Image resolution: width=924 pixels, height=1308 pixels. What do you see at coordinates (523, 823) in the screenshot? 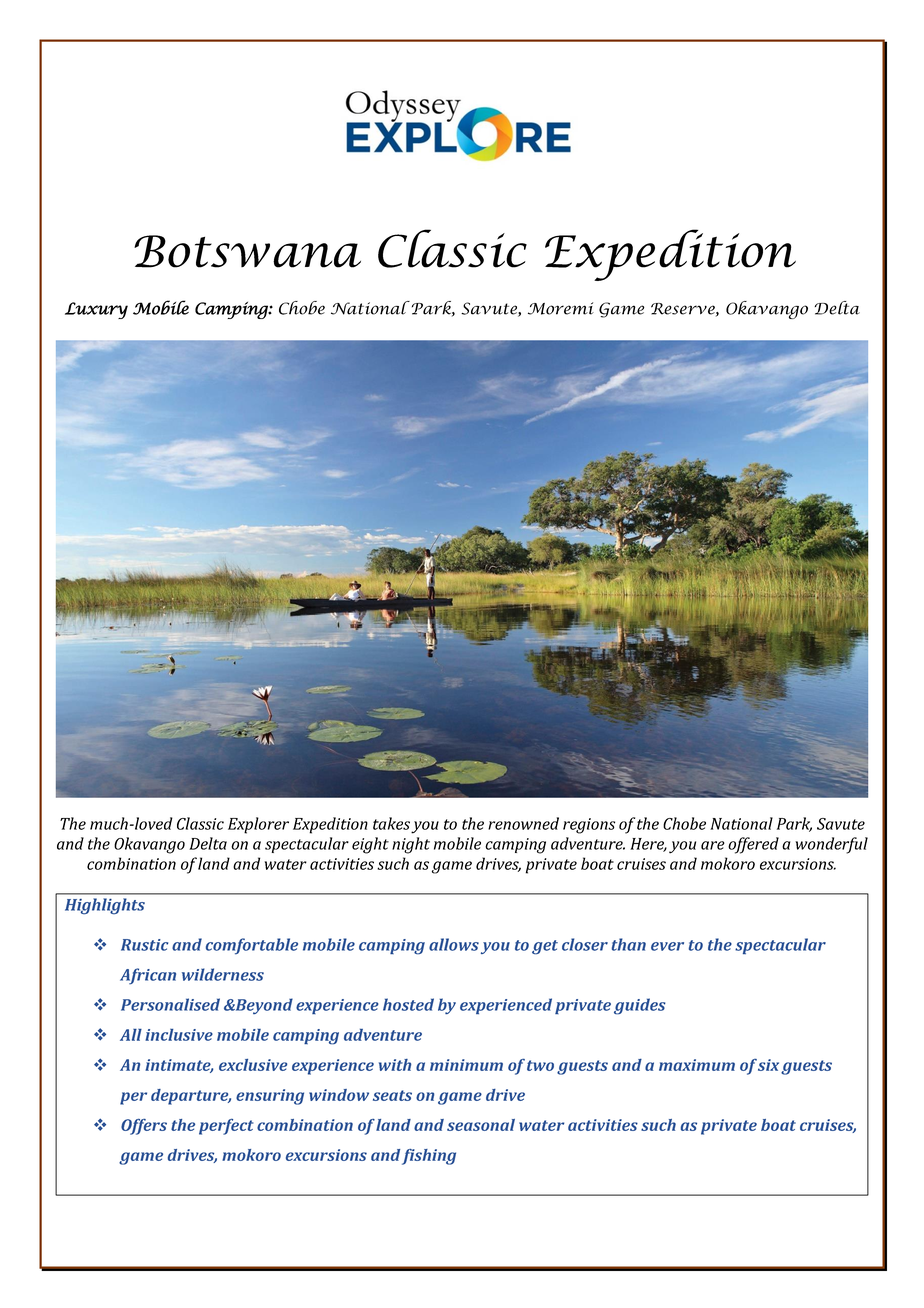
I see `renowned` at bounding box center [523, 823].
